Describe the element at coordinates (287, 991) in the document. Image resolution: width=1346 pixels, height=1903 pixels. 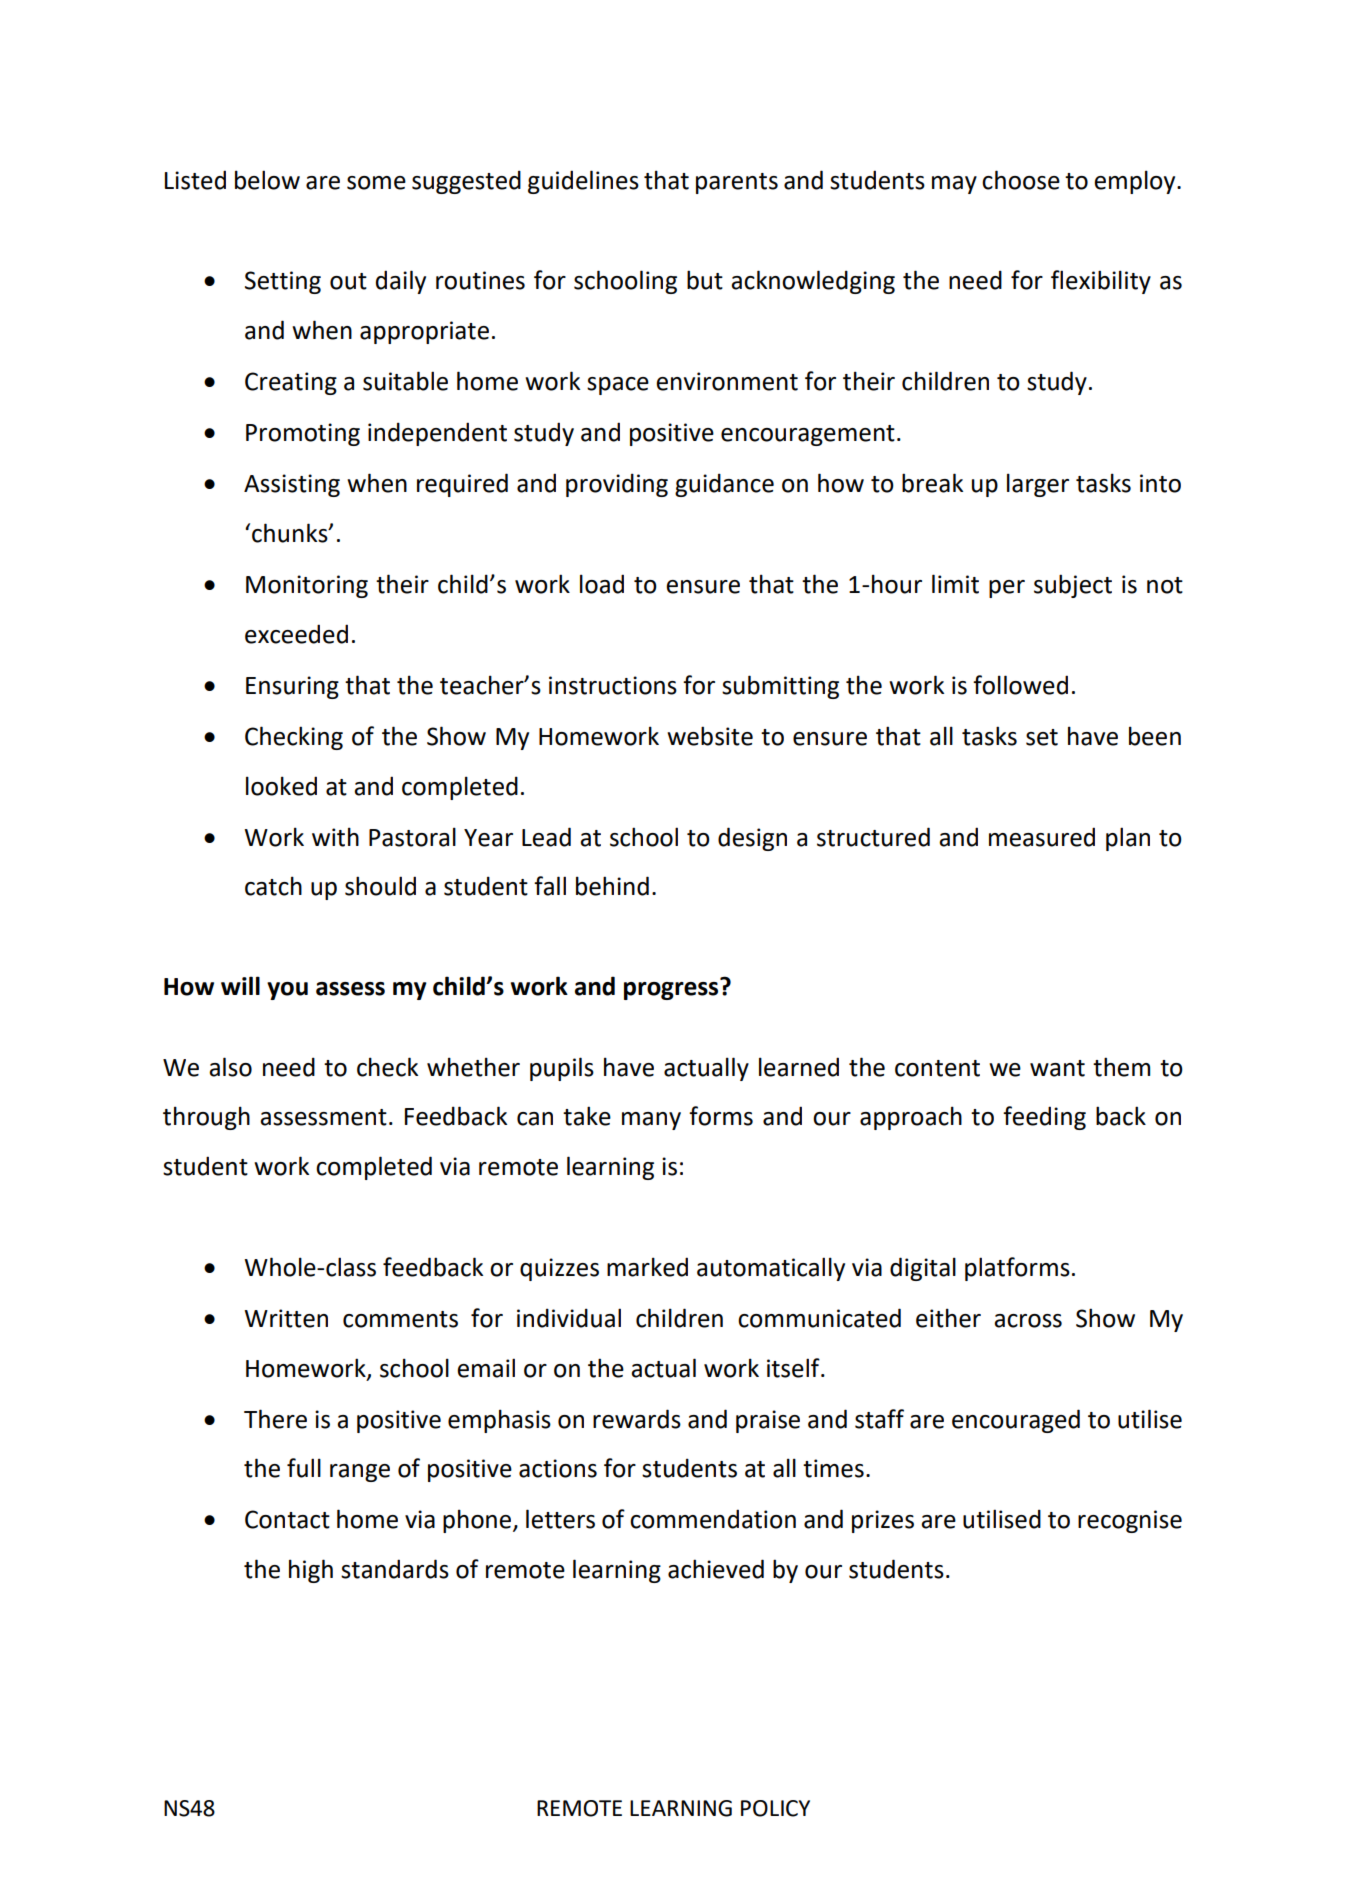
I see `you` at that location.
